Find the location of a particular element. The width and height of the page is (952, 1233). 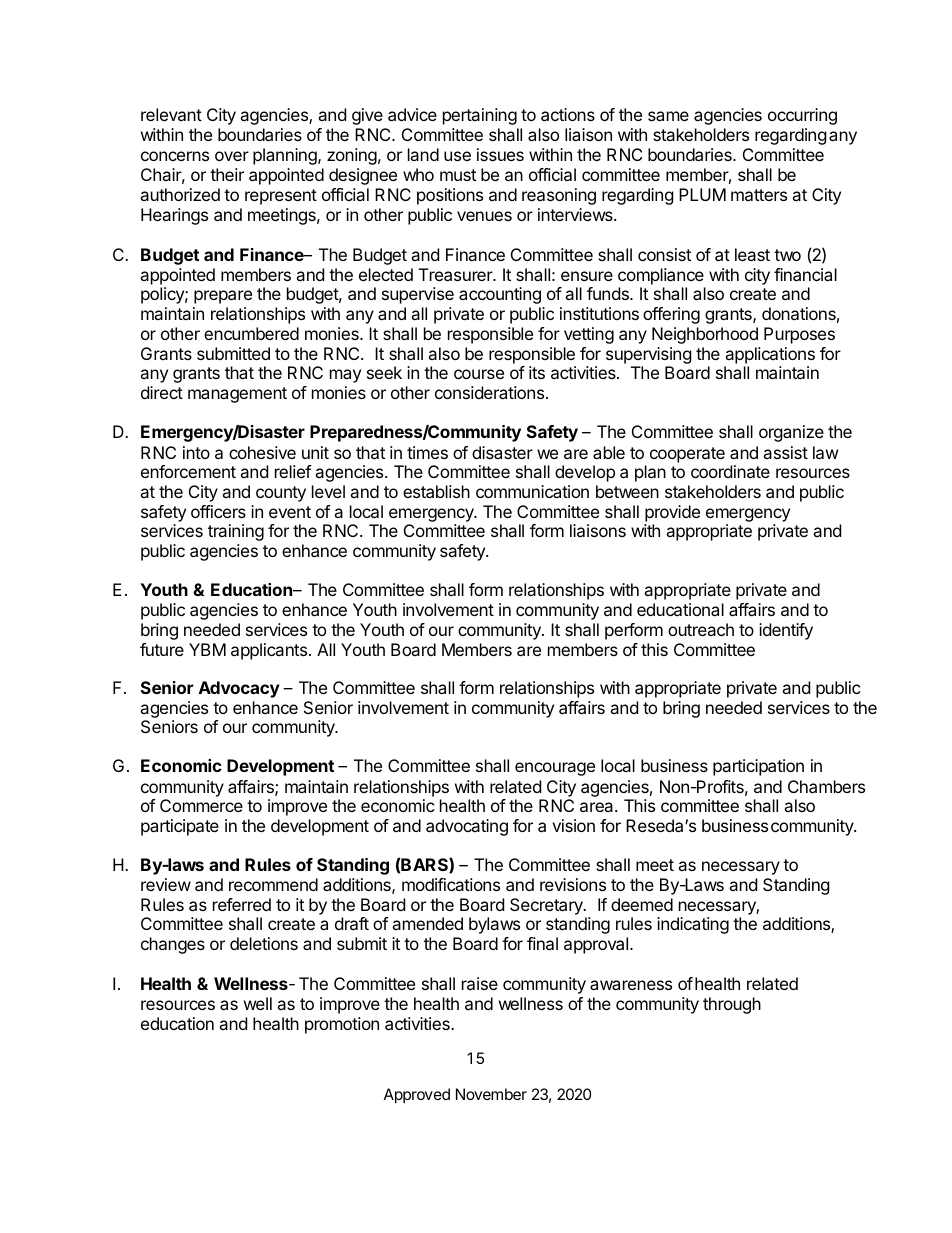

Commerce is located at coordinates (201, 805).
